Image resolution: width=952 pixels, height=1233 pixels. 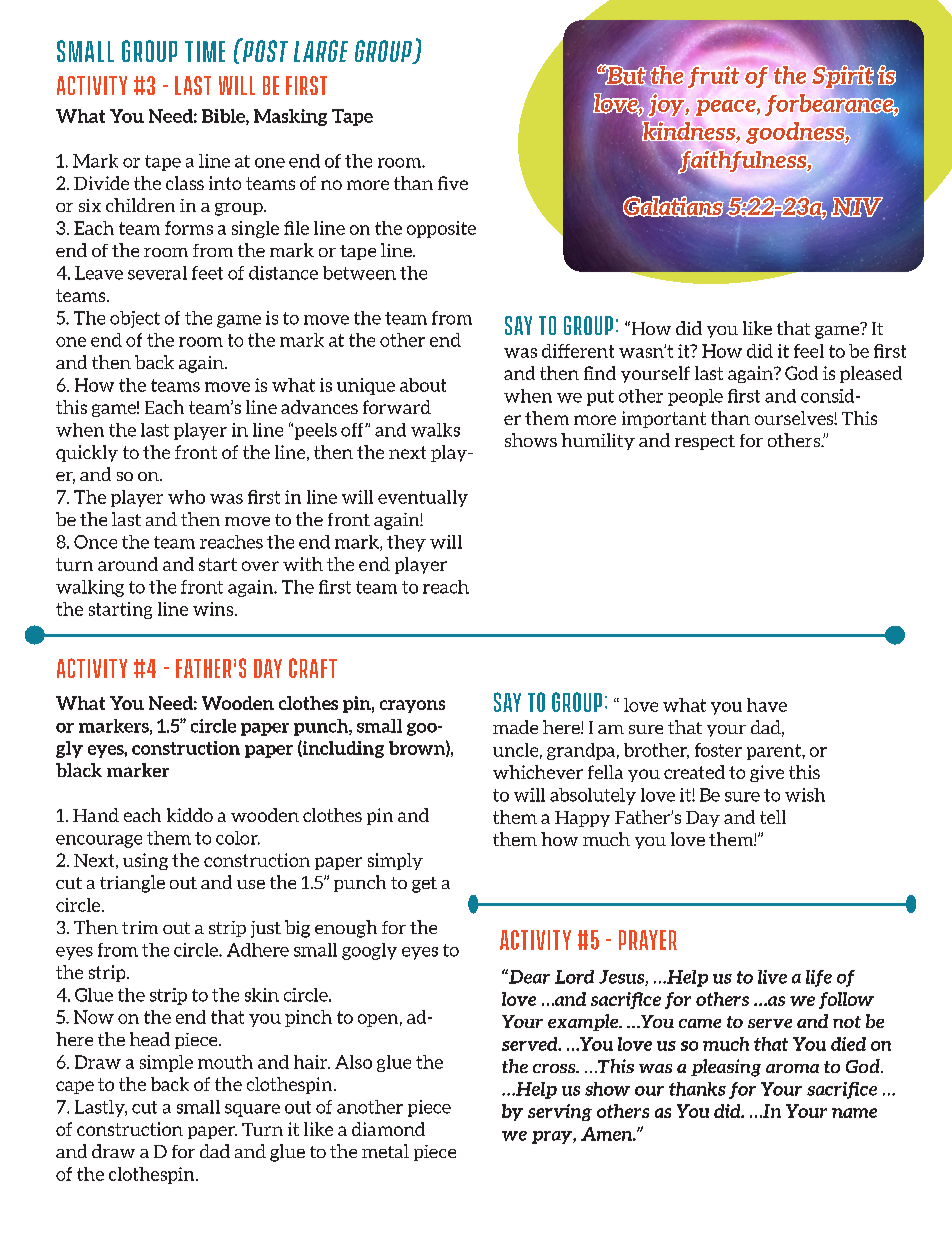 I want to click on wins, so click(x=214, y=609).
